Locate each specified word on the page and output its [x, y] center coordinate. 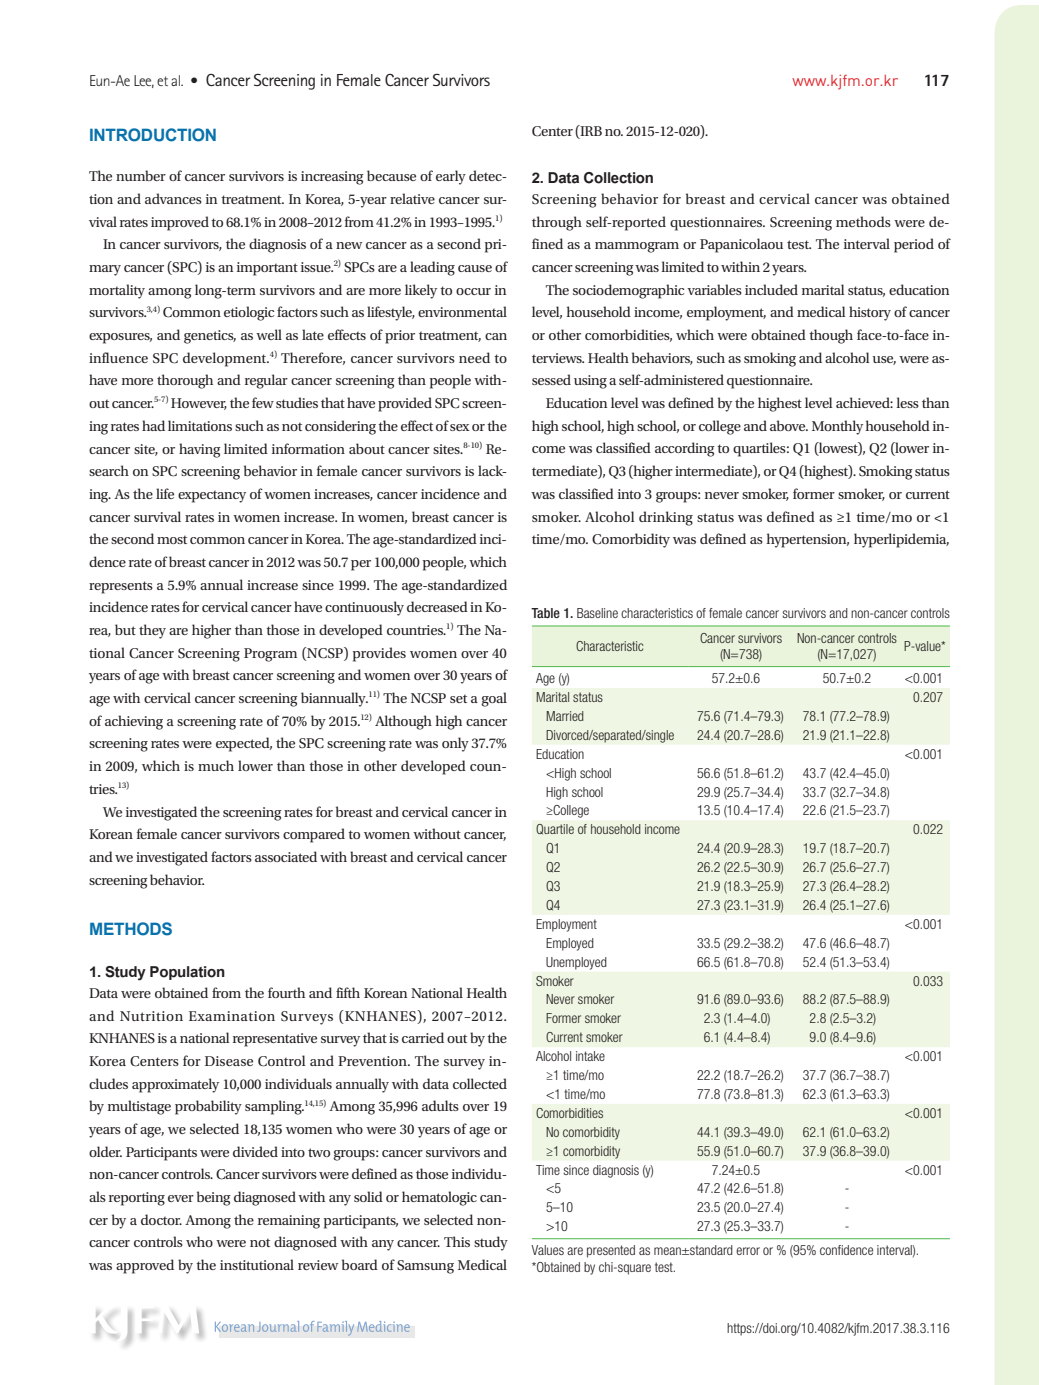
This [457, 1241]
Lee [144, 81]
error [748, 1251]
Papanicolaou [741, 245]
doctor [161, 1219]
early [451, 177]
